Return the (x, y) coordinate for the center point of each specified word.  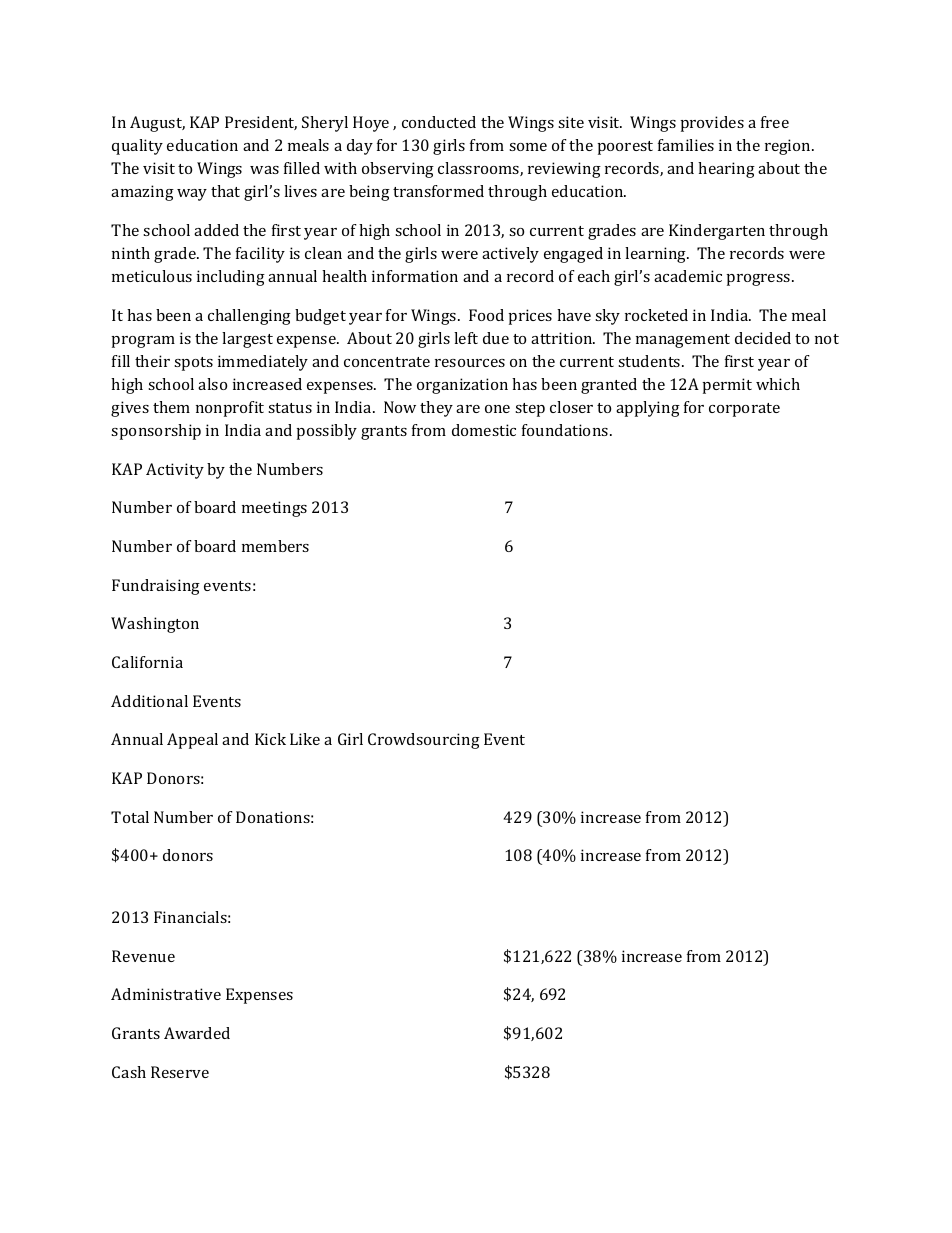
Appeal (192, 741)
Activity (175, 471)
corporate (744, 410)
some (528, 147)
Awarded (197, 1033)
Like (305, 739)
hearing (726, 170)
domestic (484, 430)
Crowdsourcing (424, 741)
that (225, 191)
